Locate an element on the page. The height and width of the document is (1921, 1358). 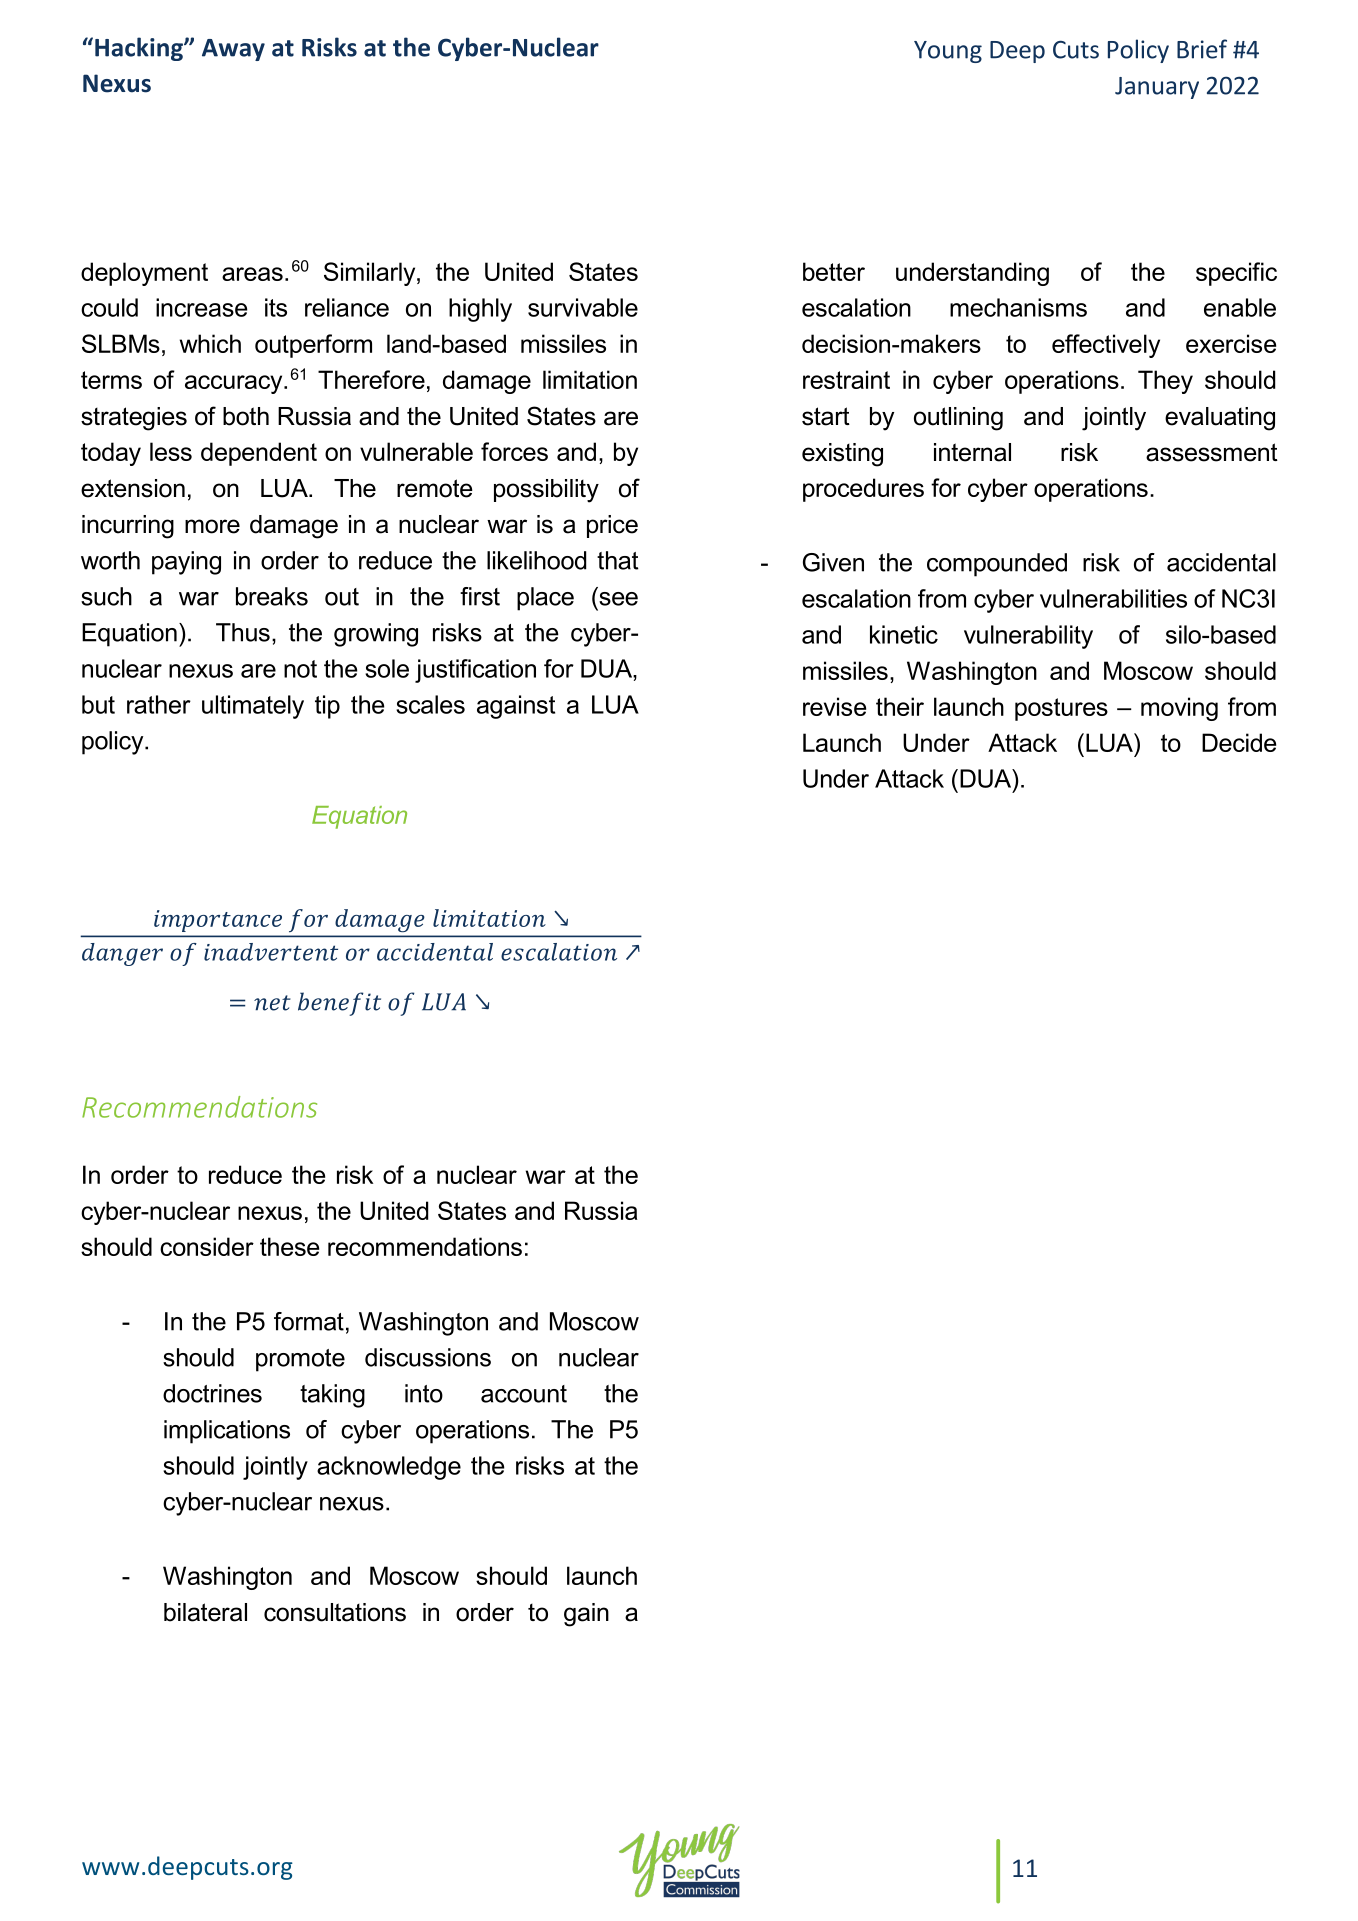
account is located at coordinates (524, 1394).
